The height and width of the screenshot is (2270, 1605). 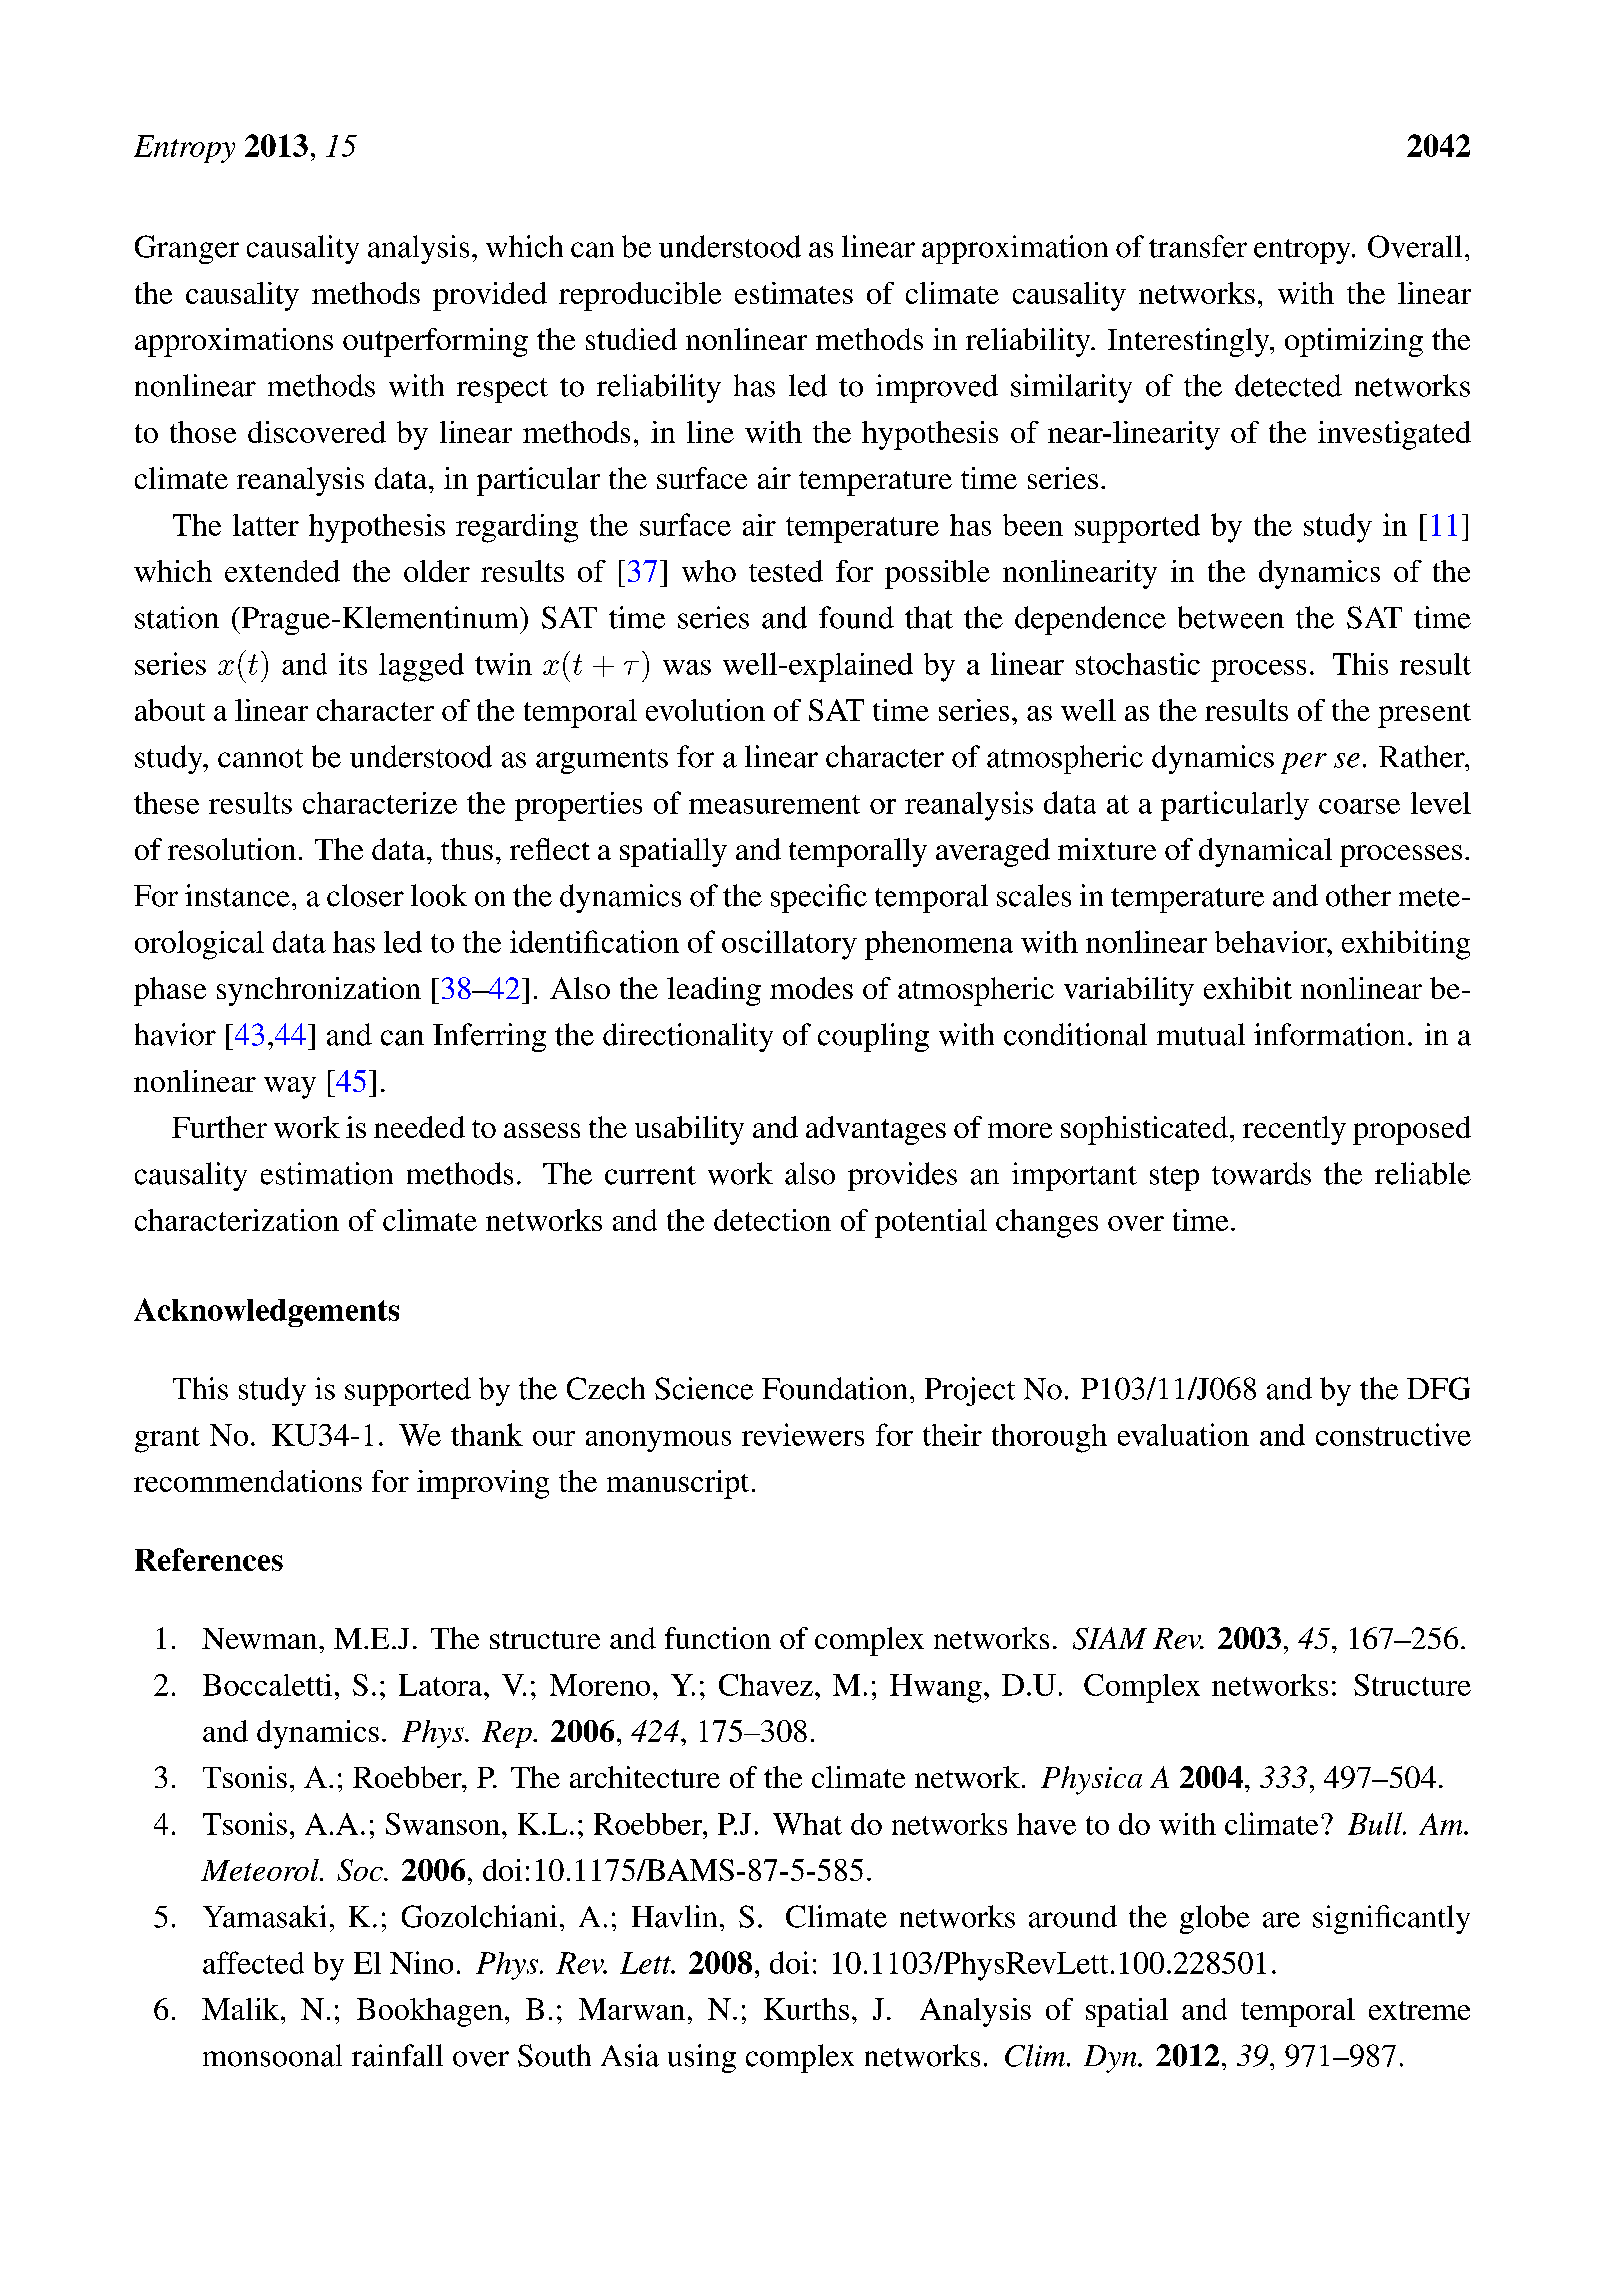 I want to click on SIAM, so click(x=1110, y=1638).
